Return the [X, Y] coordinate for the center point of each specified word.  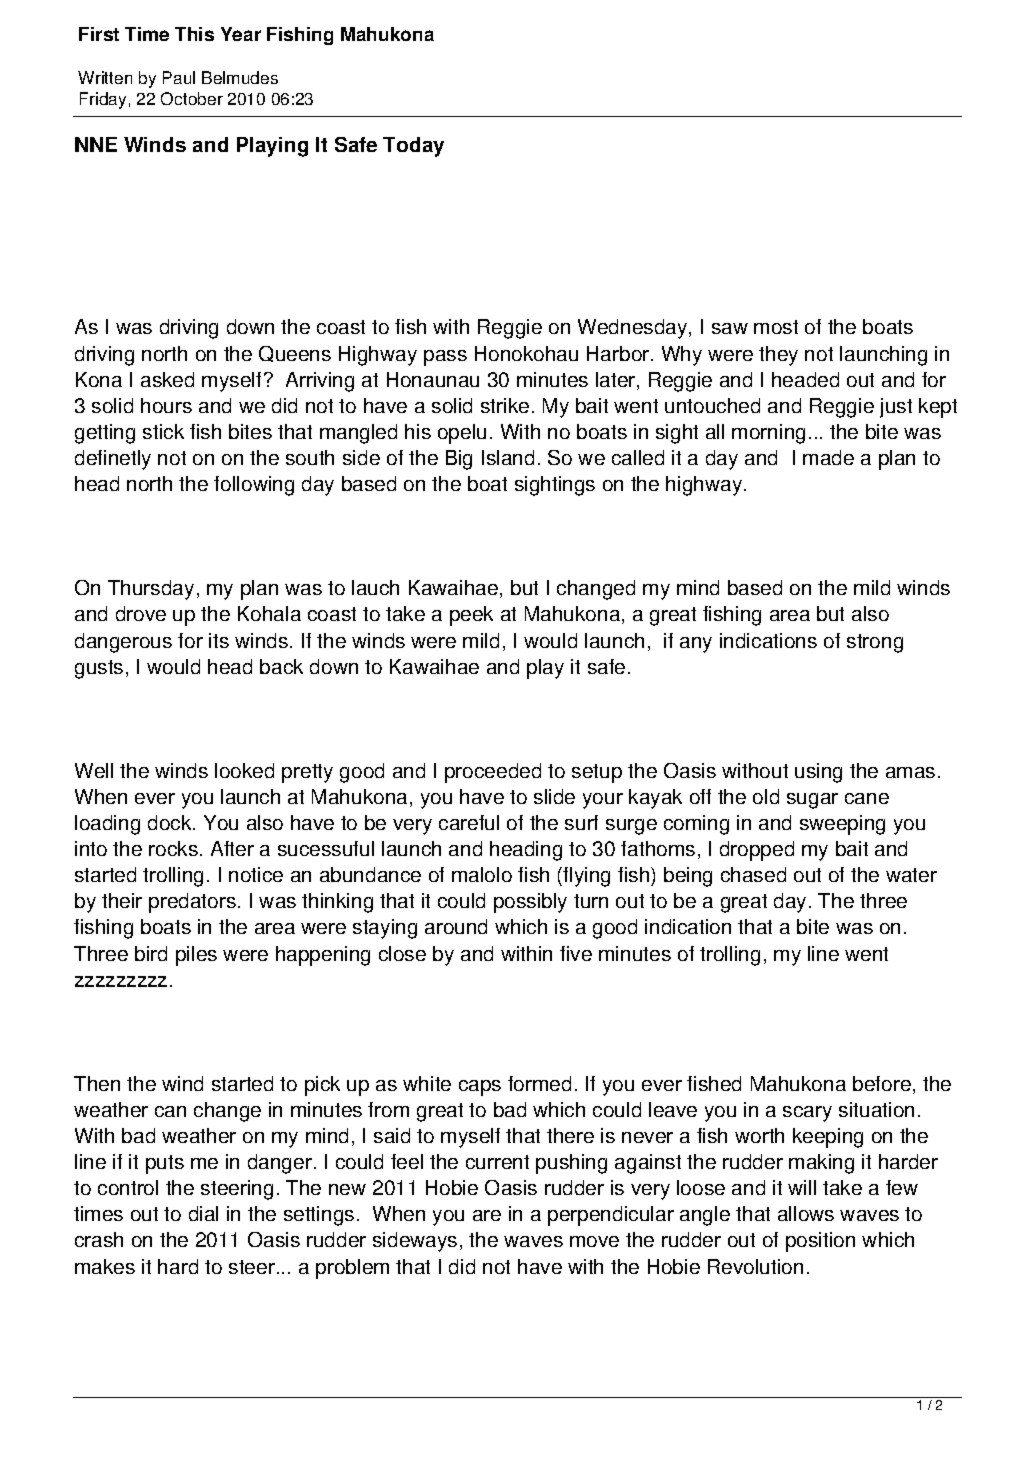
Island [508, 457]
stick [163, 431]
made [828, 457]
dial [203, 1213]
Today [413, 147]
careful [469, 822]
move [594, 1241]
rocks [173, 848]
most [776, 327]
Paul [179, 77]
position [820, 1242]
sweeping [842, 825]
